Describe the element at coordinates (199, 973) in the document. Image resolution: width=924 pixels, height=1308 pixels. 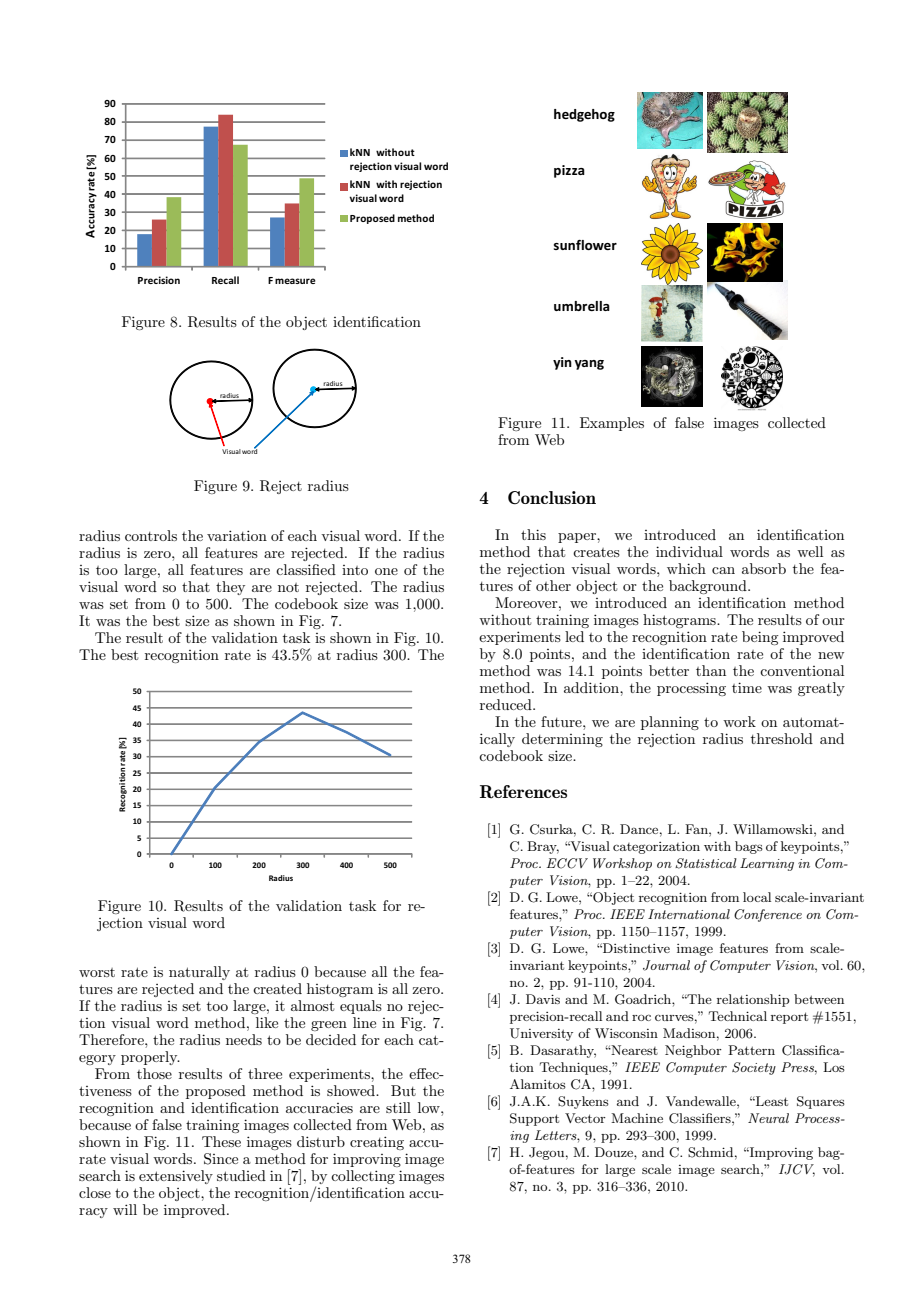
I see `naturally` at that location.
